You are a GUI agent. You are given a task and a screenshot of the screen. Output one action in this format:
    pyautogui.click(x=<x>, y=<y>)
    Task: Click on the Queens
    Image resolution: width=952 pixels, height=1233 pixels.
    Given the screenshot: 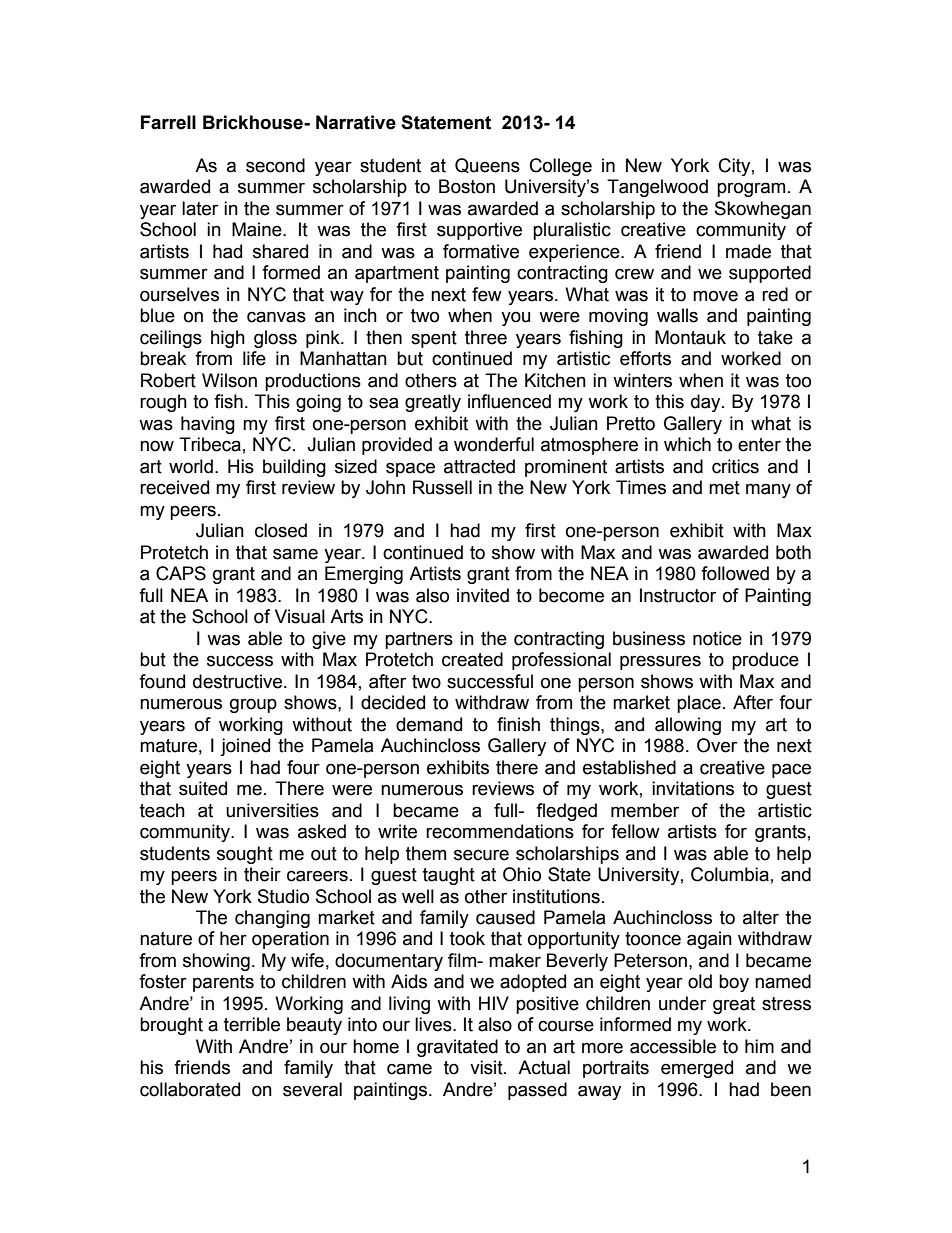 What is the action you would take?
    pyautogui.click(x=487, y=165)
